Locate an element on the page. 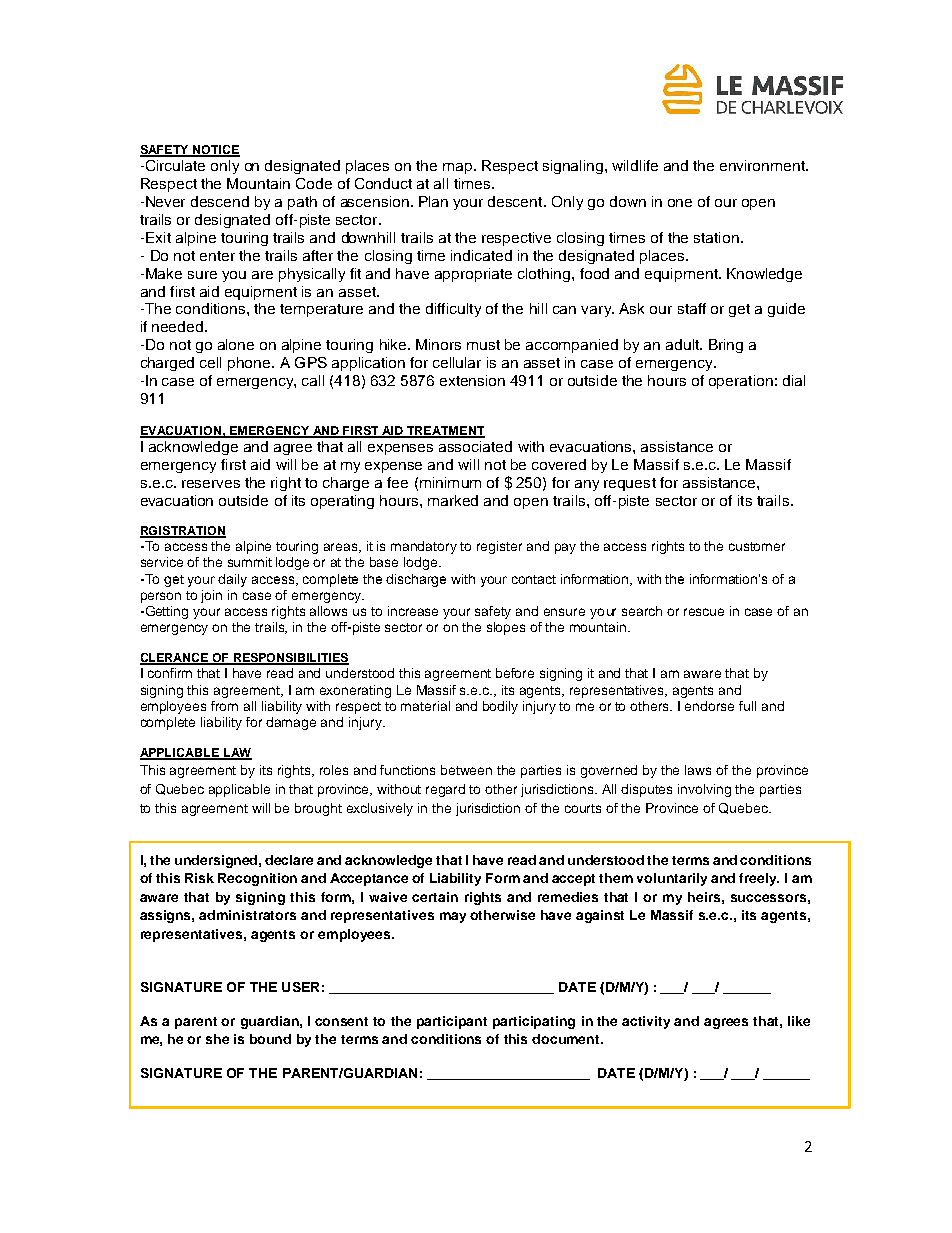  daily is located at coordinates (232, 580).
